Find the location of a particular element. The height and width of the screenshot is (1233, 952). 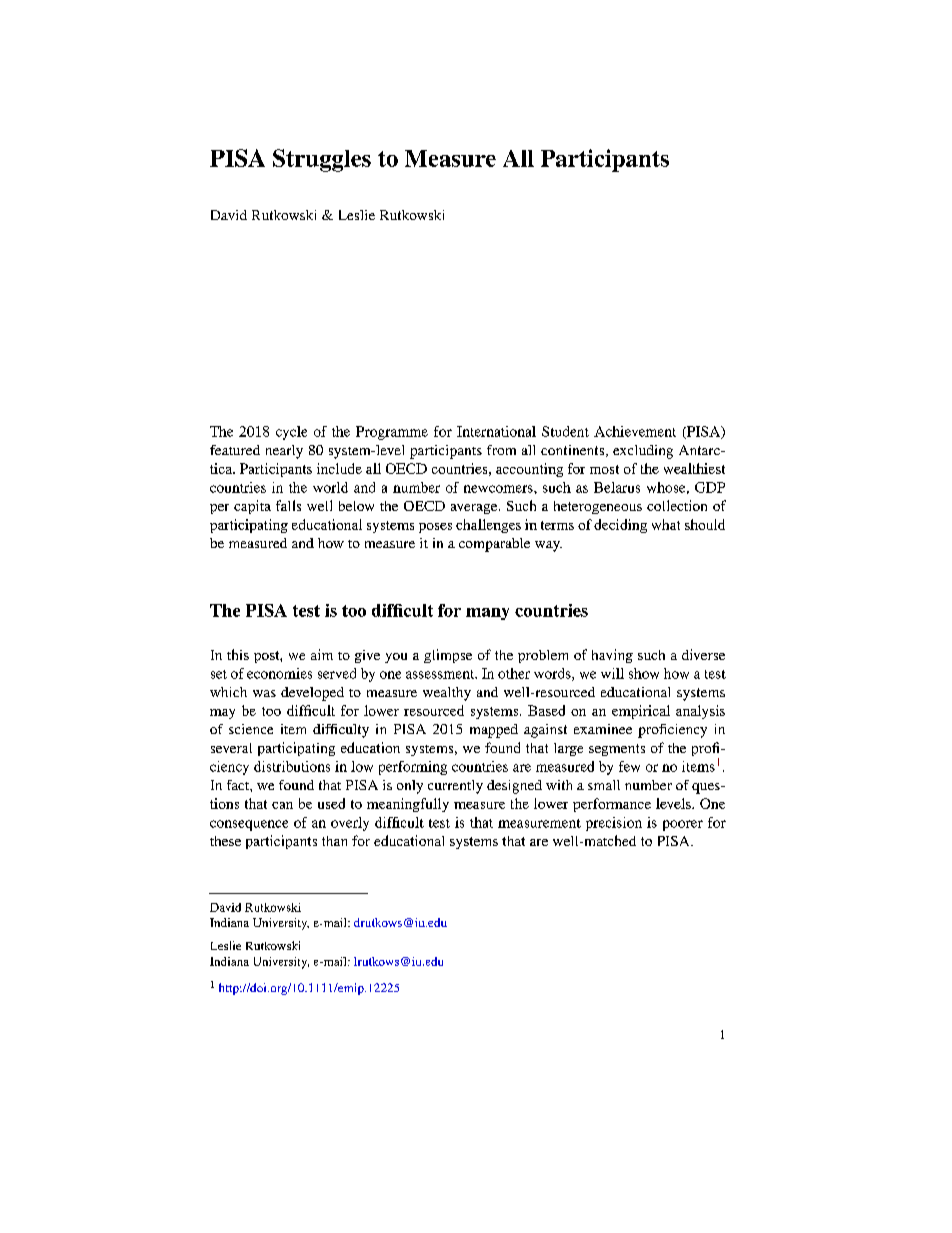

can is located at coordinates (282, 805).
